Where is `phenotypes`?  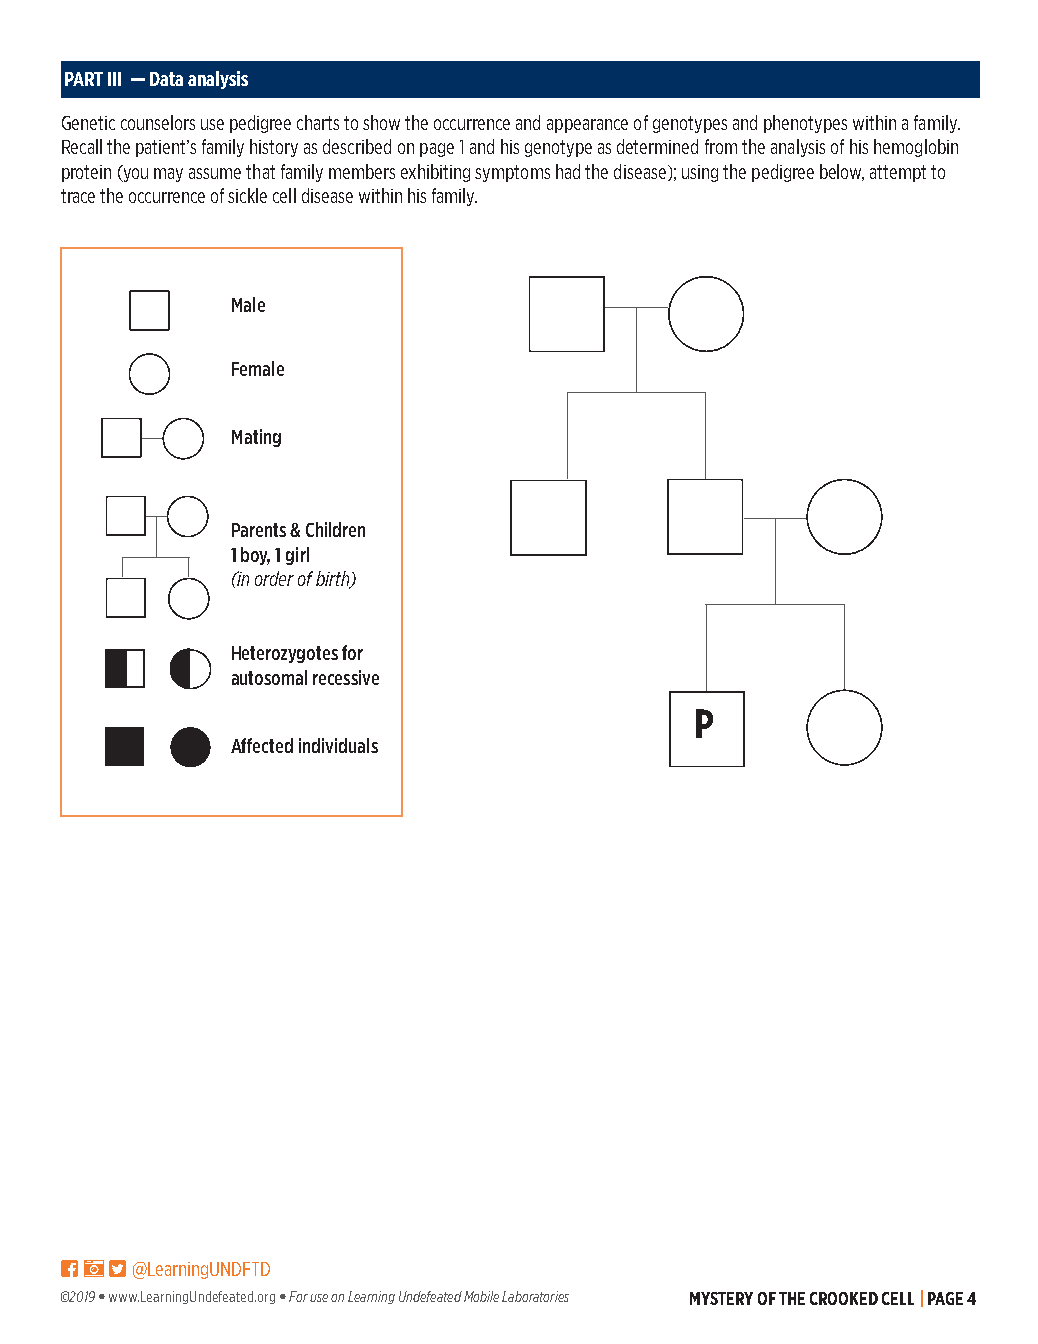 phenotypes is located at coordinates (805, 124).
